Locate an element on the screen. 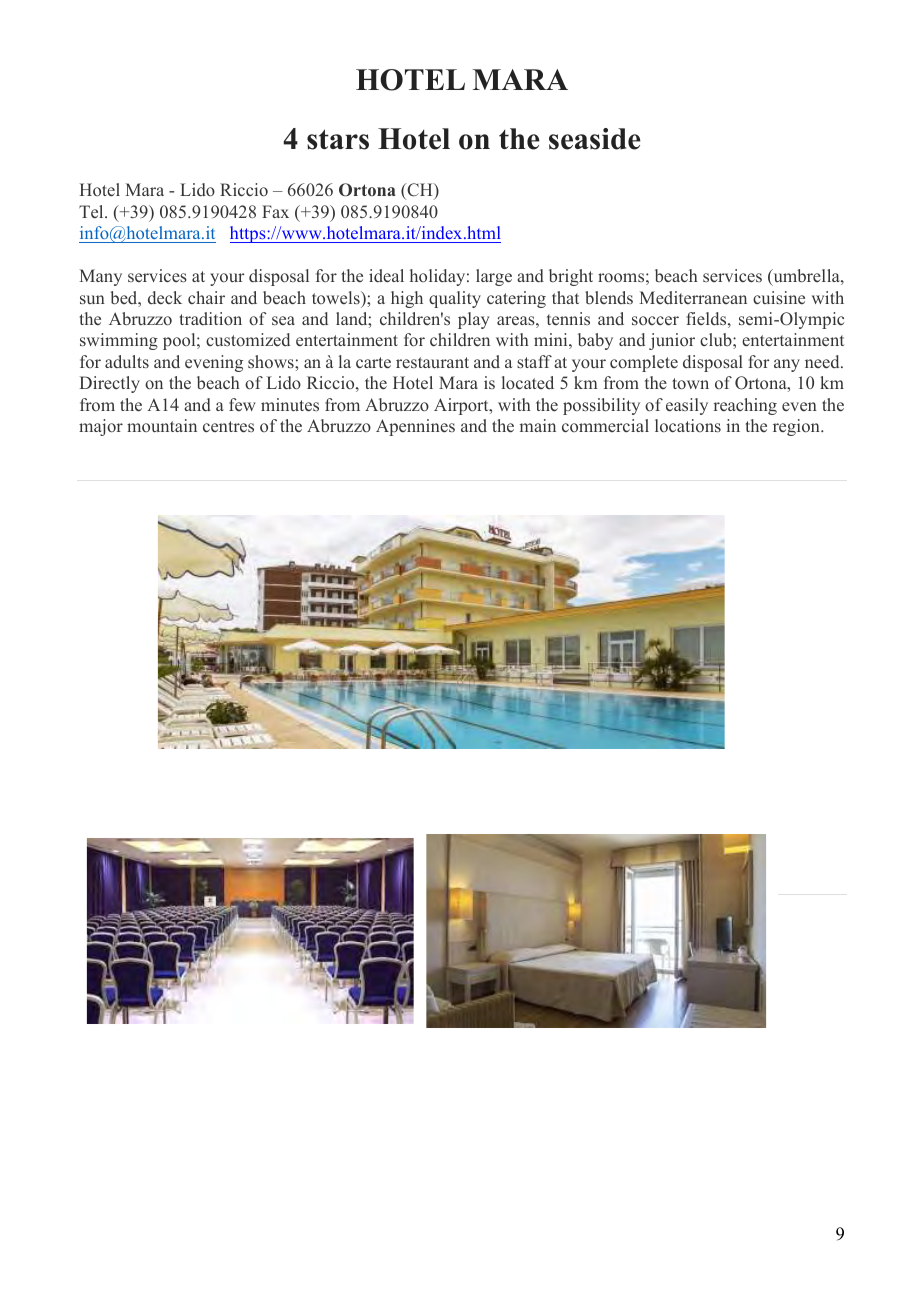 This screenshot has height=1308, width=924. soccer is located at coordinates (655, 321).
